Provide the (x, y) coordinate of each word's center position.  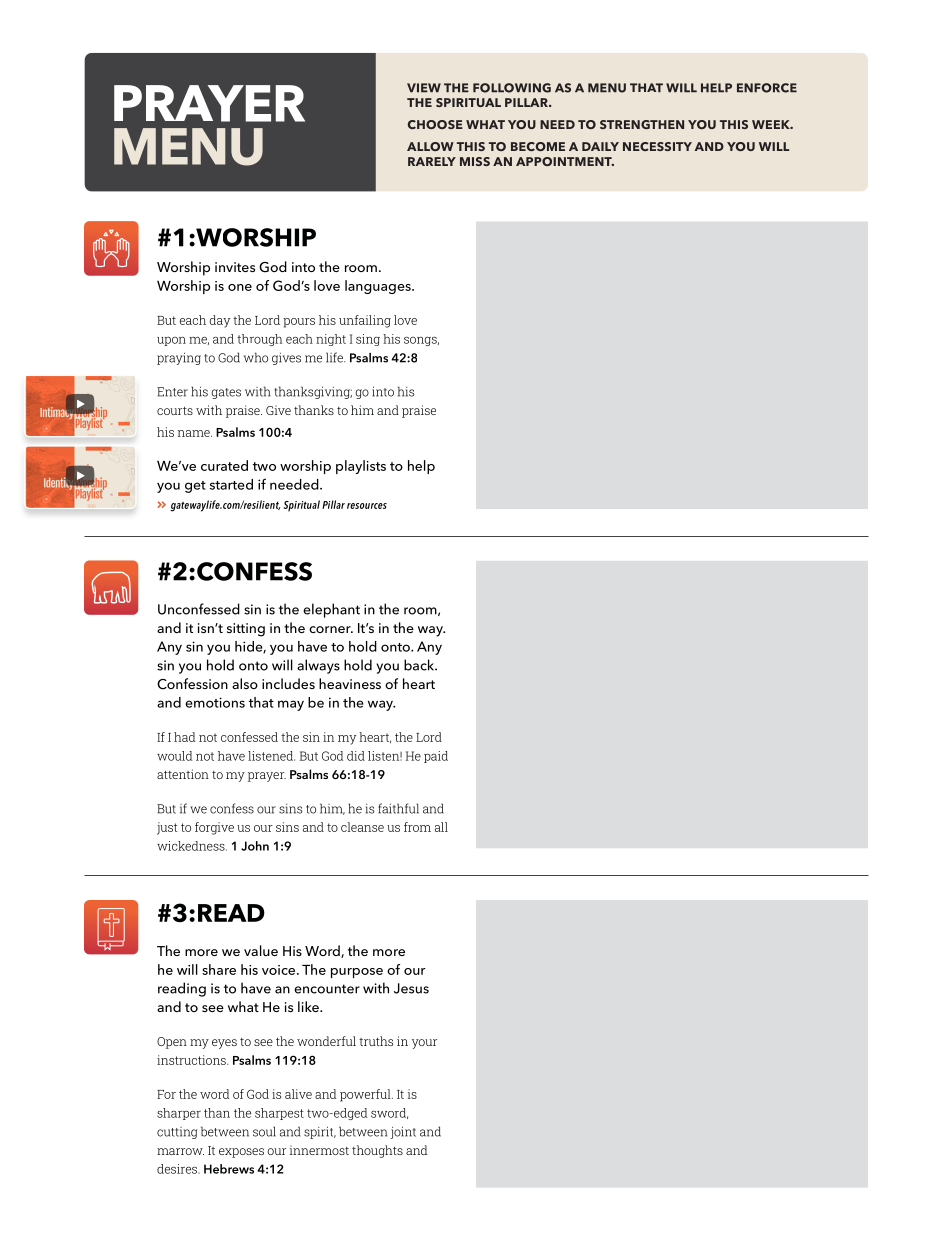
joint (403, 1132)
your (424, 1044)
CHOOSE (435, 124)
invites (235, 267)
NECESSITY (657, 146)
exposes (241, 1153)
